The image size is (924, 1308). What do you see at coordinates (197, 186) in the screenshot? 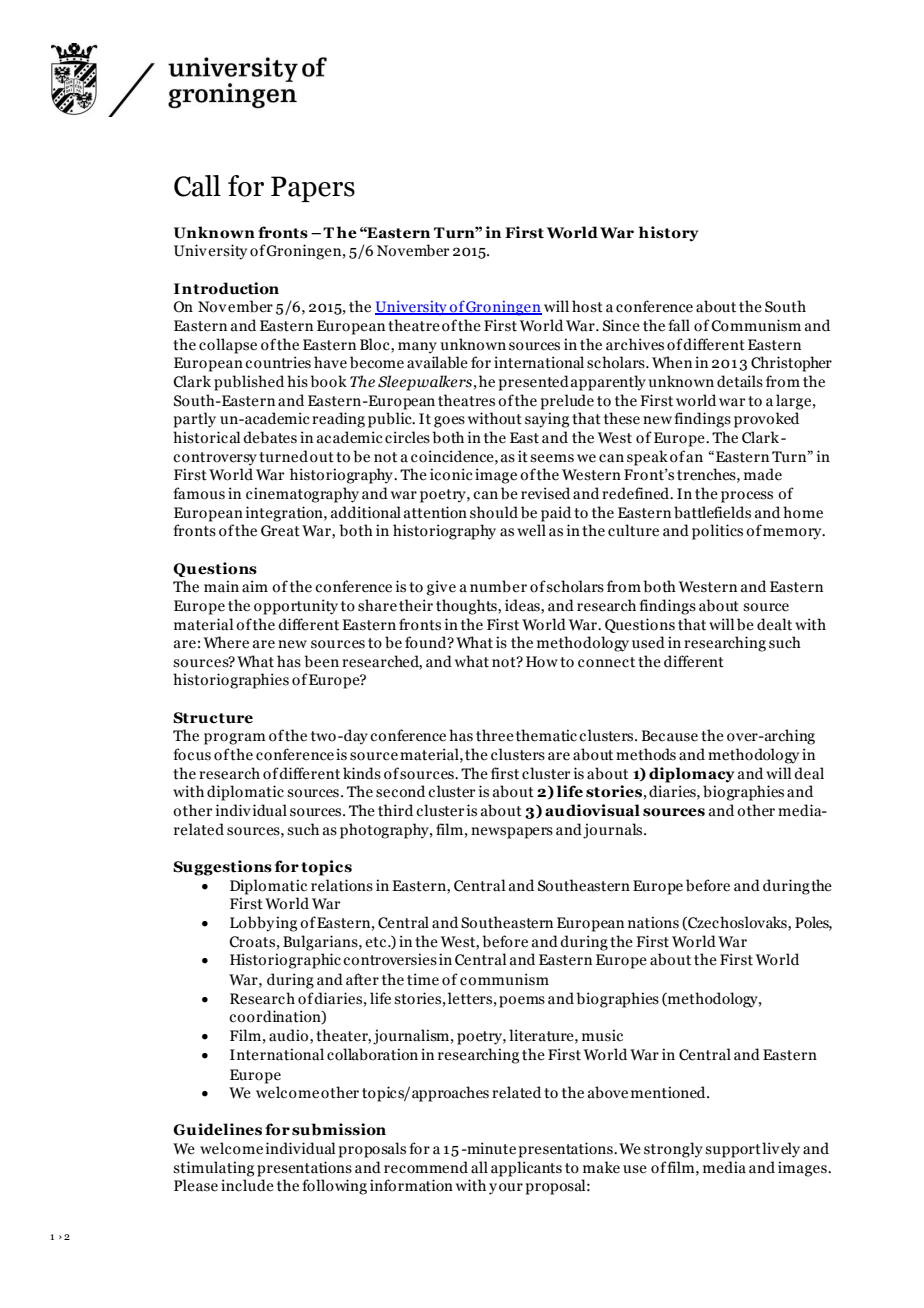
I see `Call` at bounding box center [197, 186].
